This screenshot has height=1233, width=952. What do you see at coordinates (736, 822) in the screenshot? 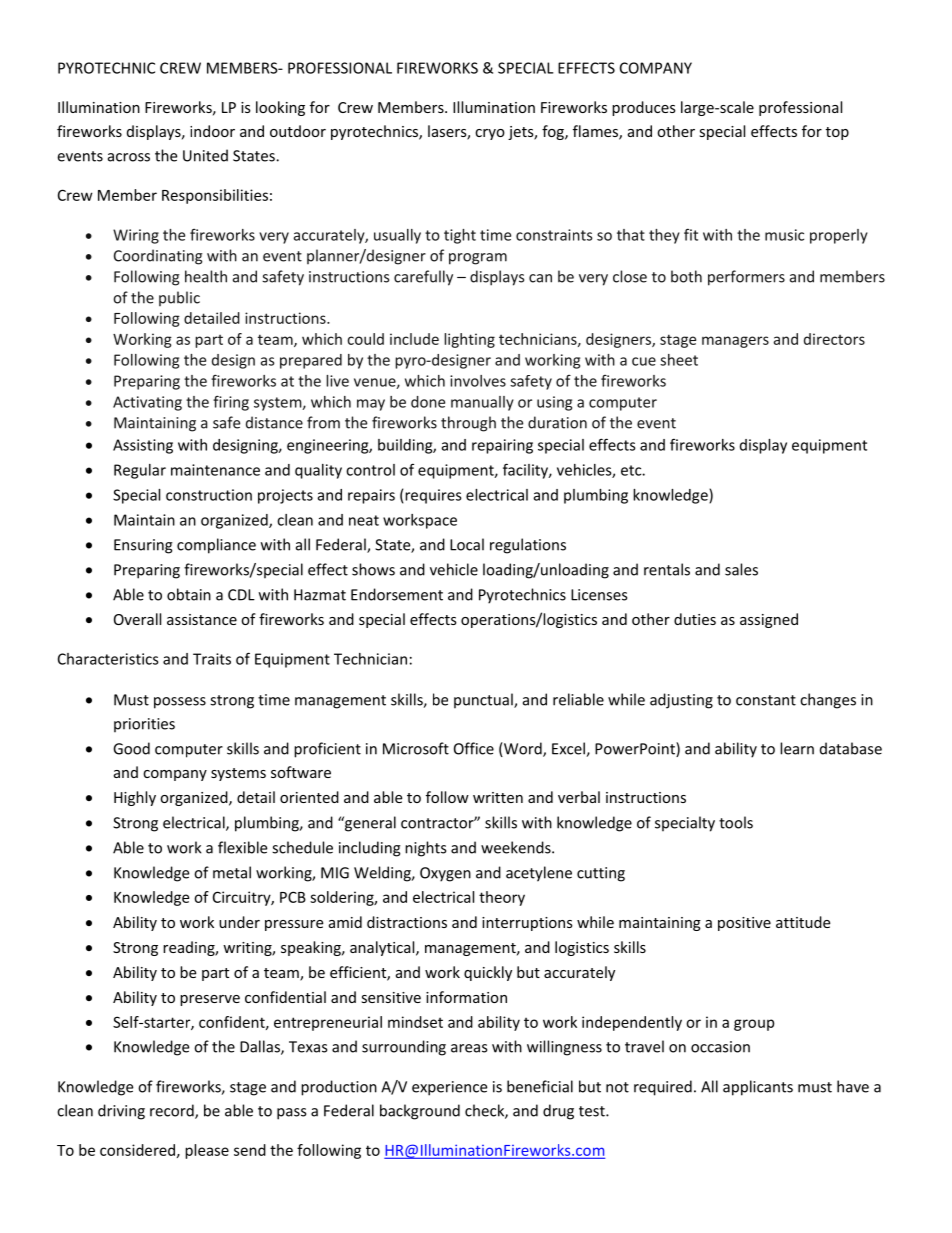
I see `tools` at bounding box center [736, 822].
